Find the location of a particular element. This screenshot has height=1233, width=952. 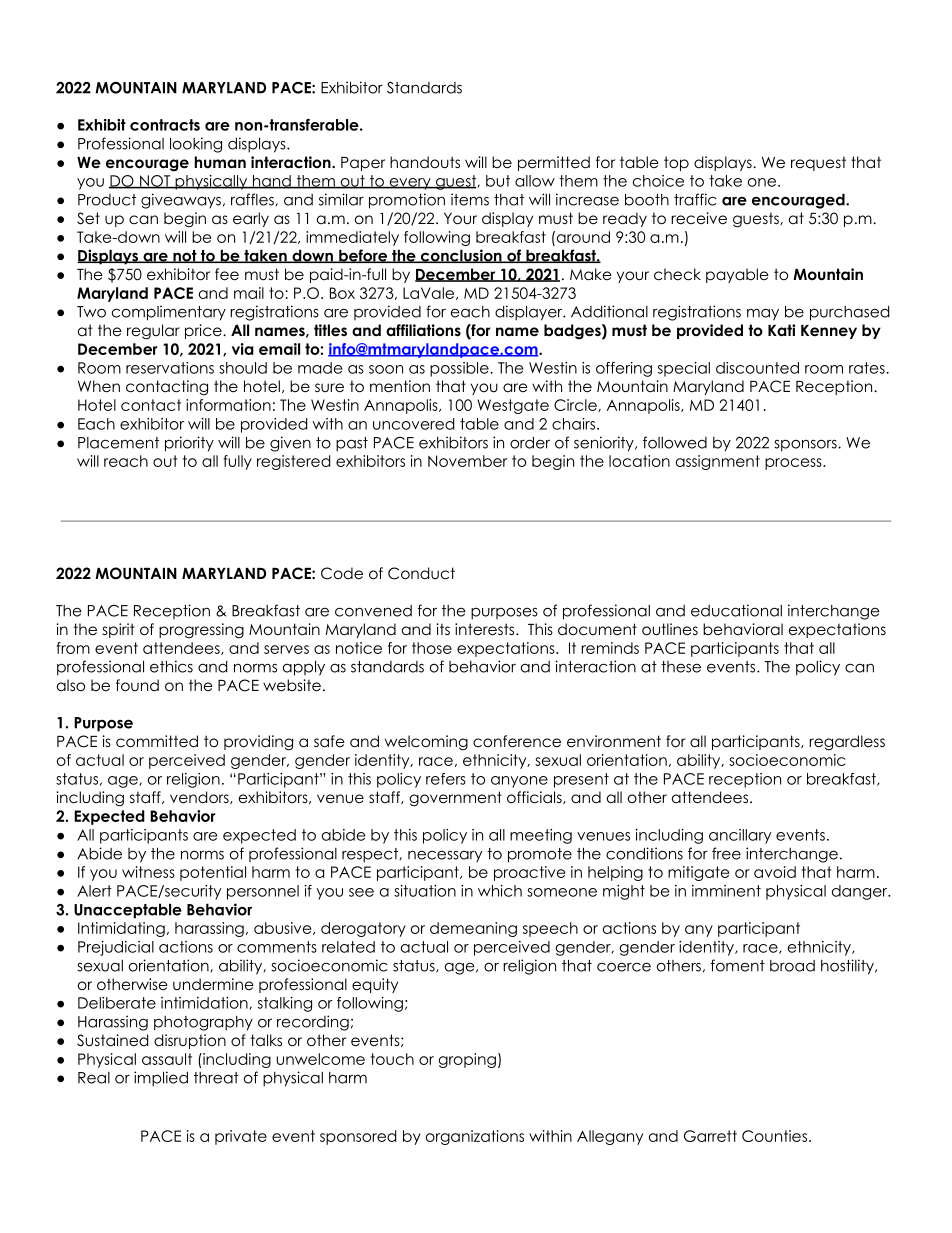

but is located at coordinates (498, 181).
